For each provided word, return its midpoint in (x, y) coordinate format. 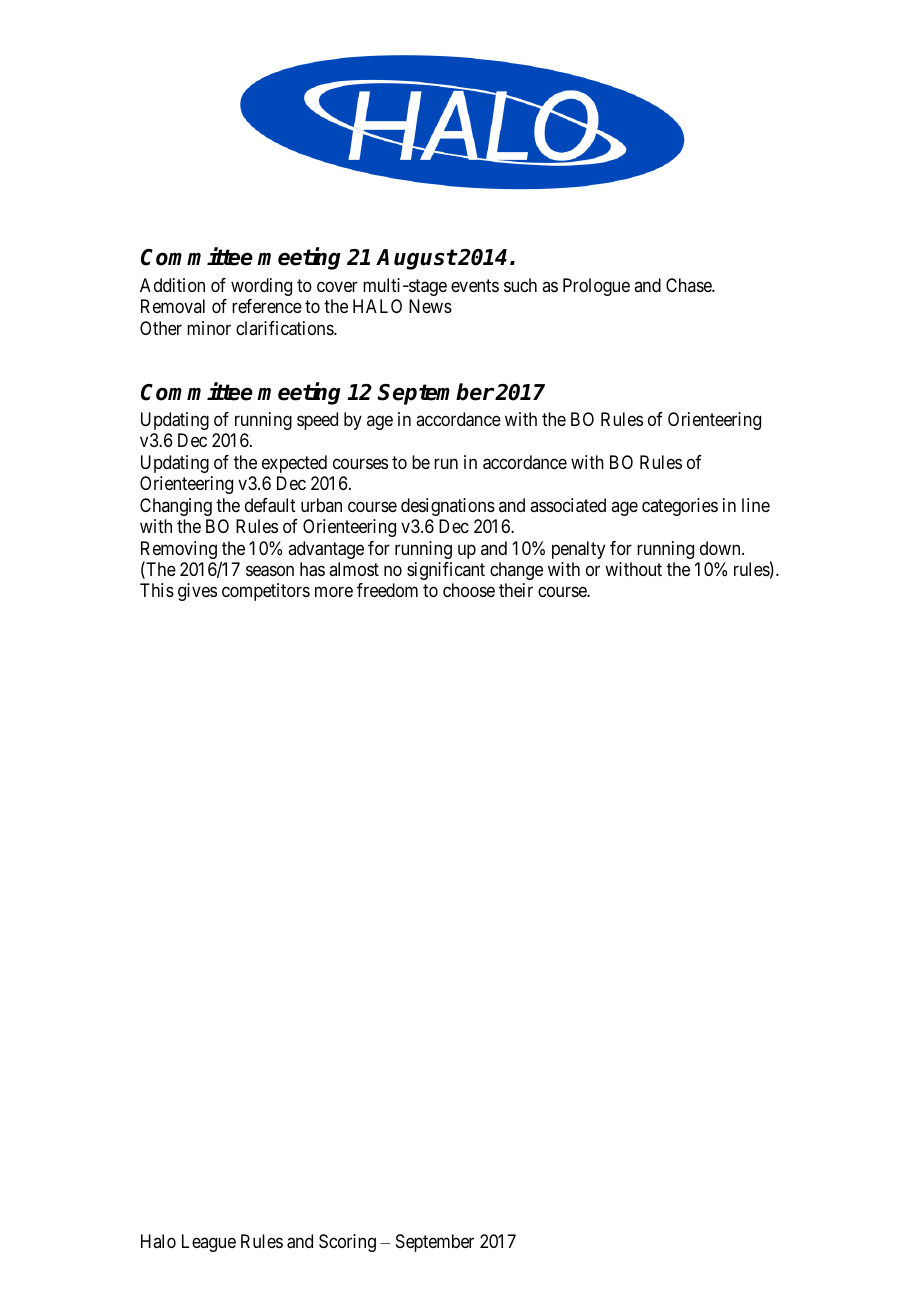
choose (469, 590)
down (721, 548)
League (209, 1243)
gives (197, 592)
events (475, 285)
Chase (689, 285)
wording (261, 287)
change (516, 571)
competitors (266, 592)
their (516, 590)
